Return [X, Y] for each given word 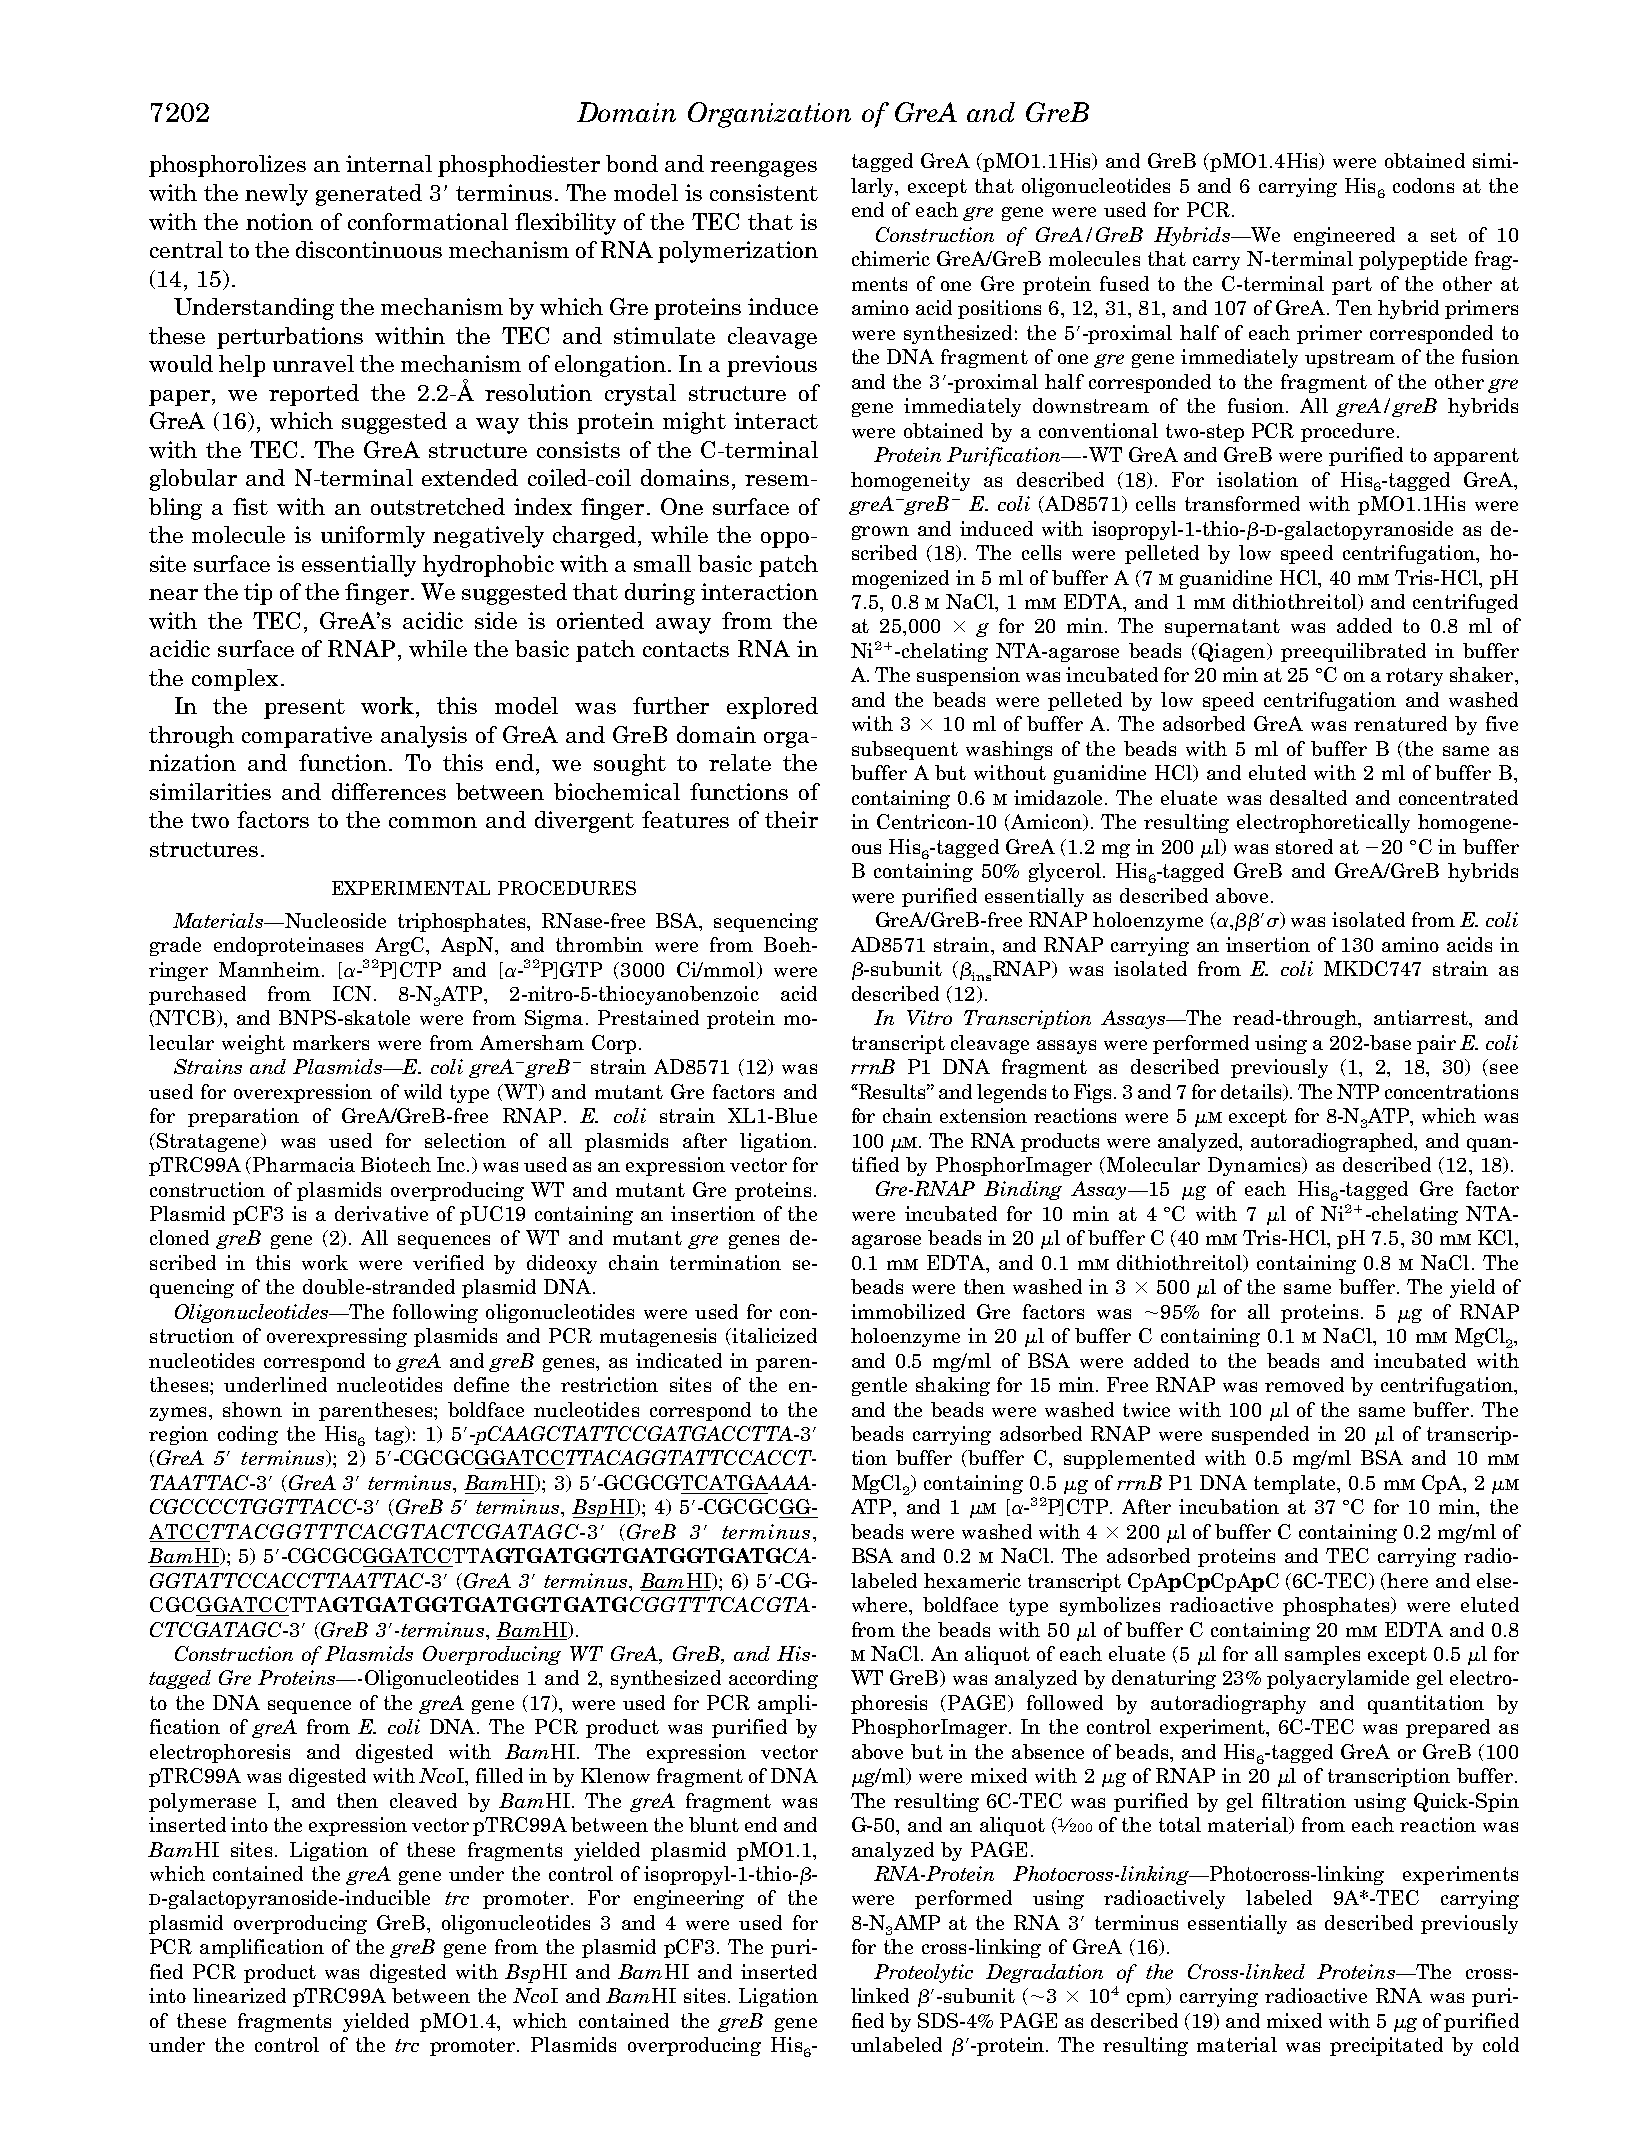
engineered [1344, 236]
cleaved [423, 1800]
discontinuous [369, 249]
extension [983, 1115]
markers [331, 1042]
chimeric [891, 258]
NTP [1358, 1091]
